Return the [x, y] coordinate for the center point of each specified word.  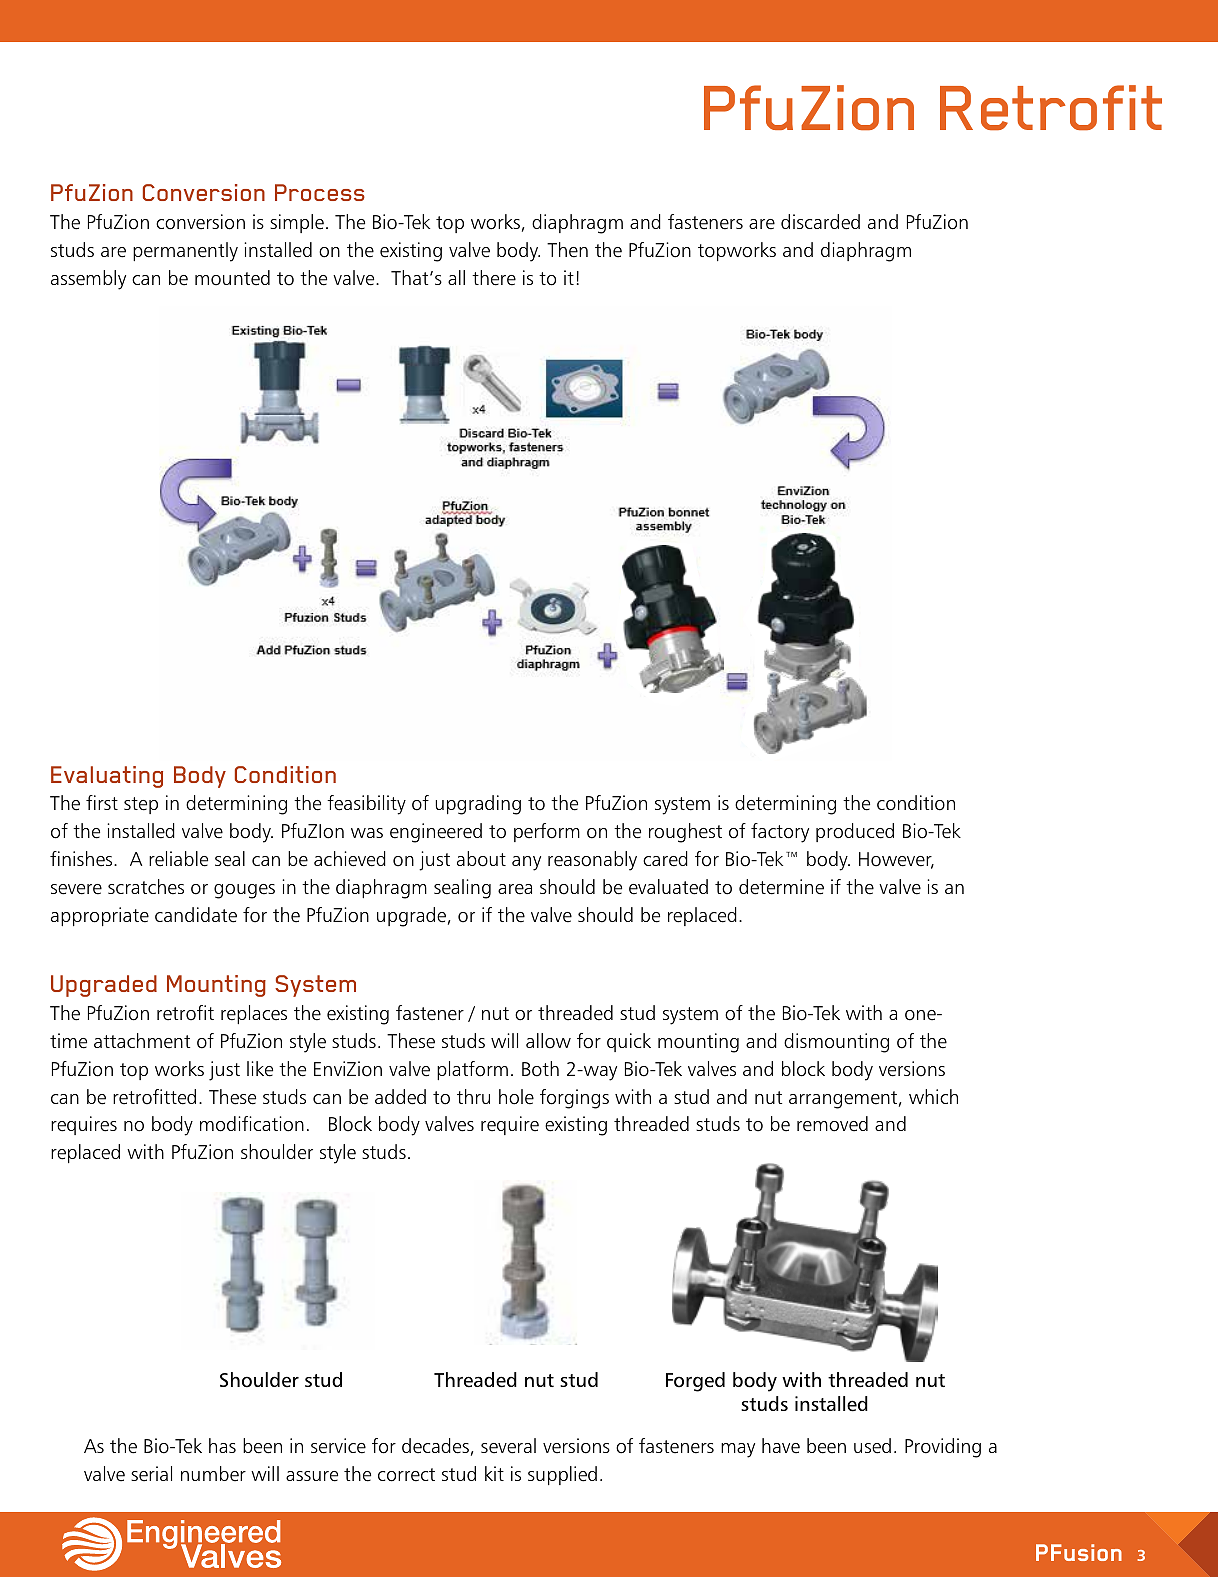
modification [252, 1124]
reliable [178, 859]
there [494, 278]
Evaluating [107, 777]
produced [855, 832]
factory [780, 833]
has [222, 1445]
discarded [820, 222]
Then [567, 250]
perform [547, 832]
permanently [185, 252]
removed [832, 1124]
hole [516, 1097]
